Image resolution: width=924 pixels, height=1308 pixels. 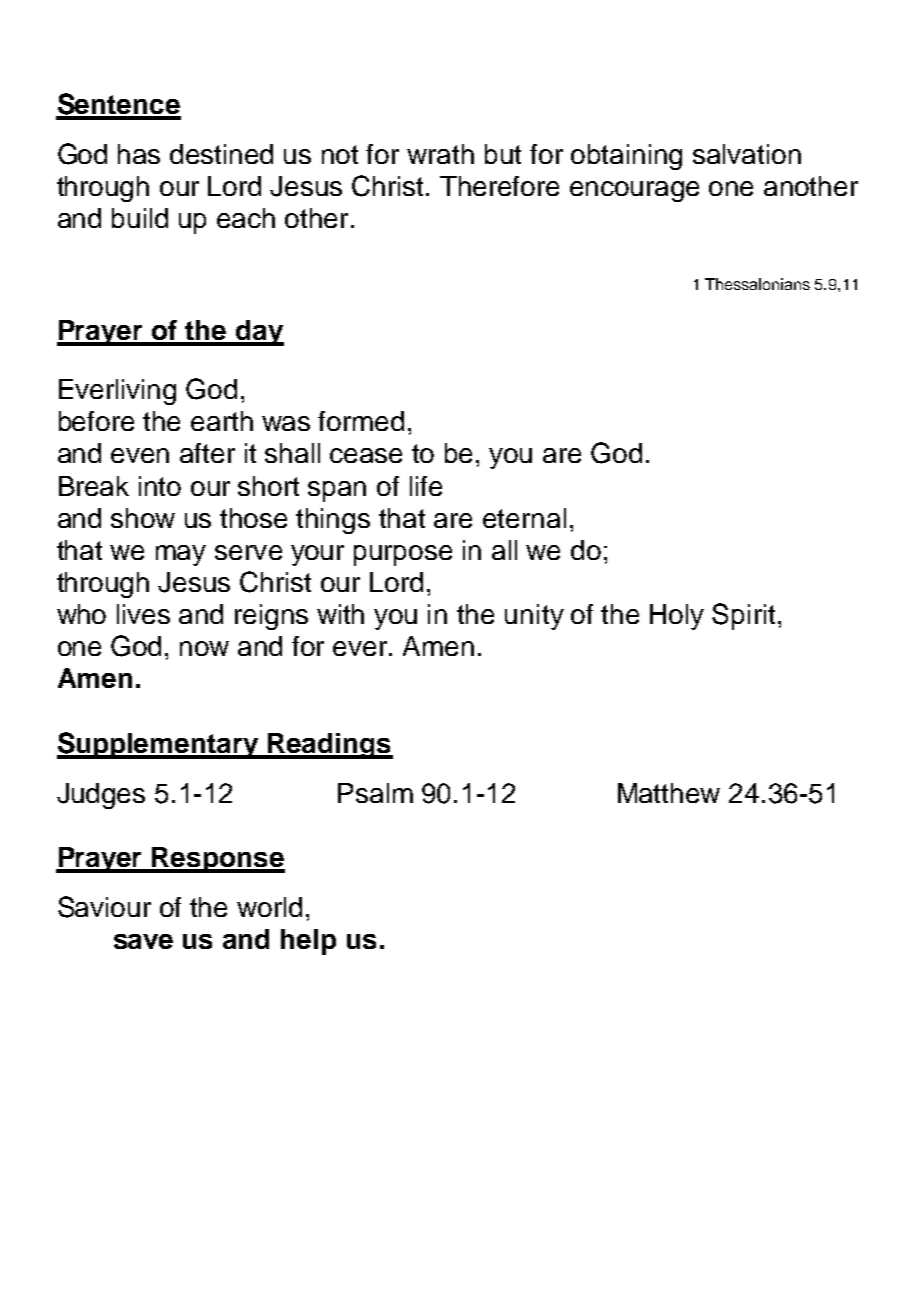 I want to click on has, so click(x=139, y=154).
